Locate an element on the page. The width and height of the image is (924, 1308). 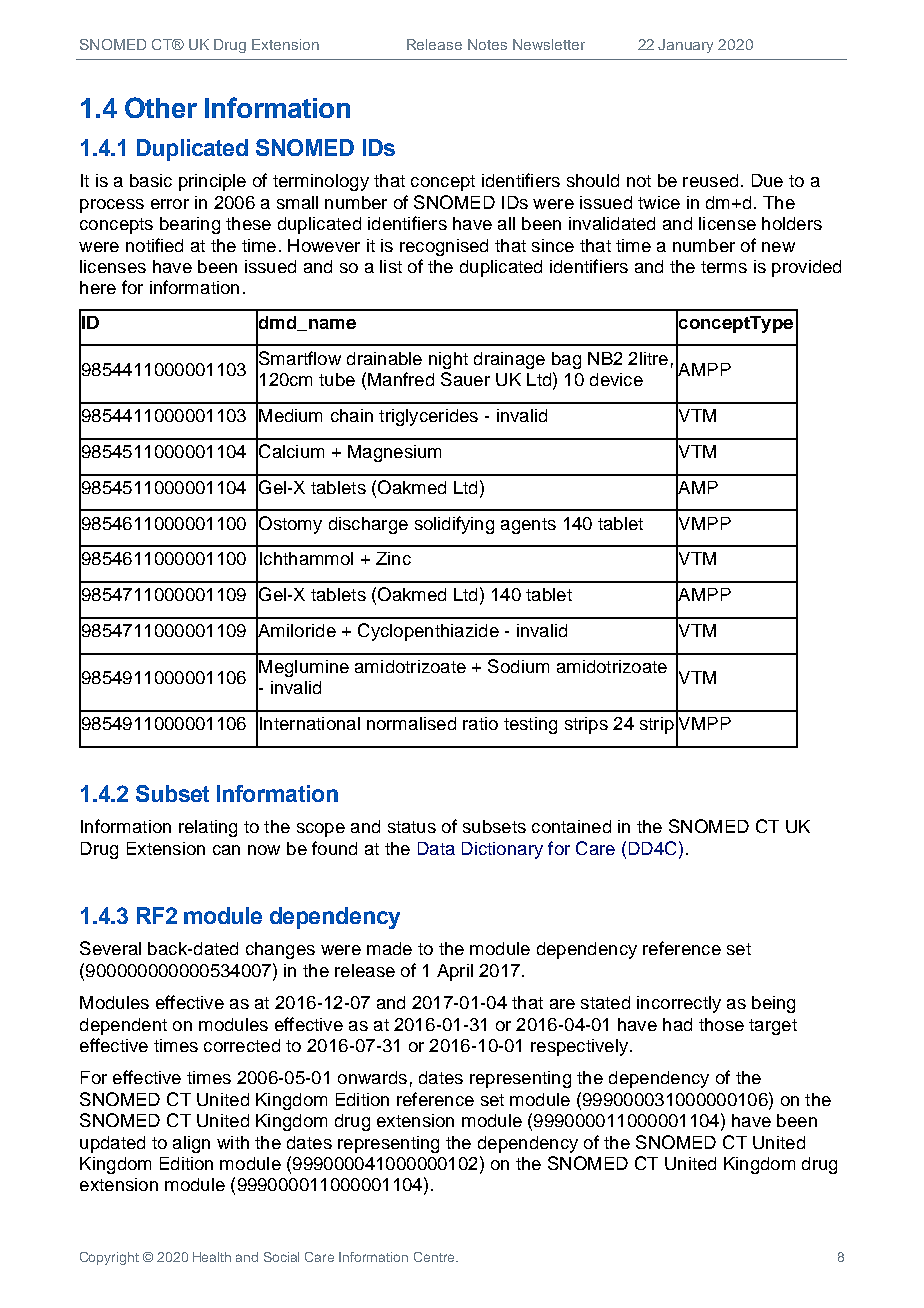
incorrectly is located at coordinates (679, 1004).
